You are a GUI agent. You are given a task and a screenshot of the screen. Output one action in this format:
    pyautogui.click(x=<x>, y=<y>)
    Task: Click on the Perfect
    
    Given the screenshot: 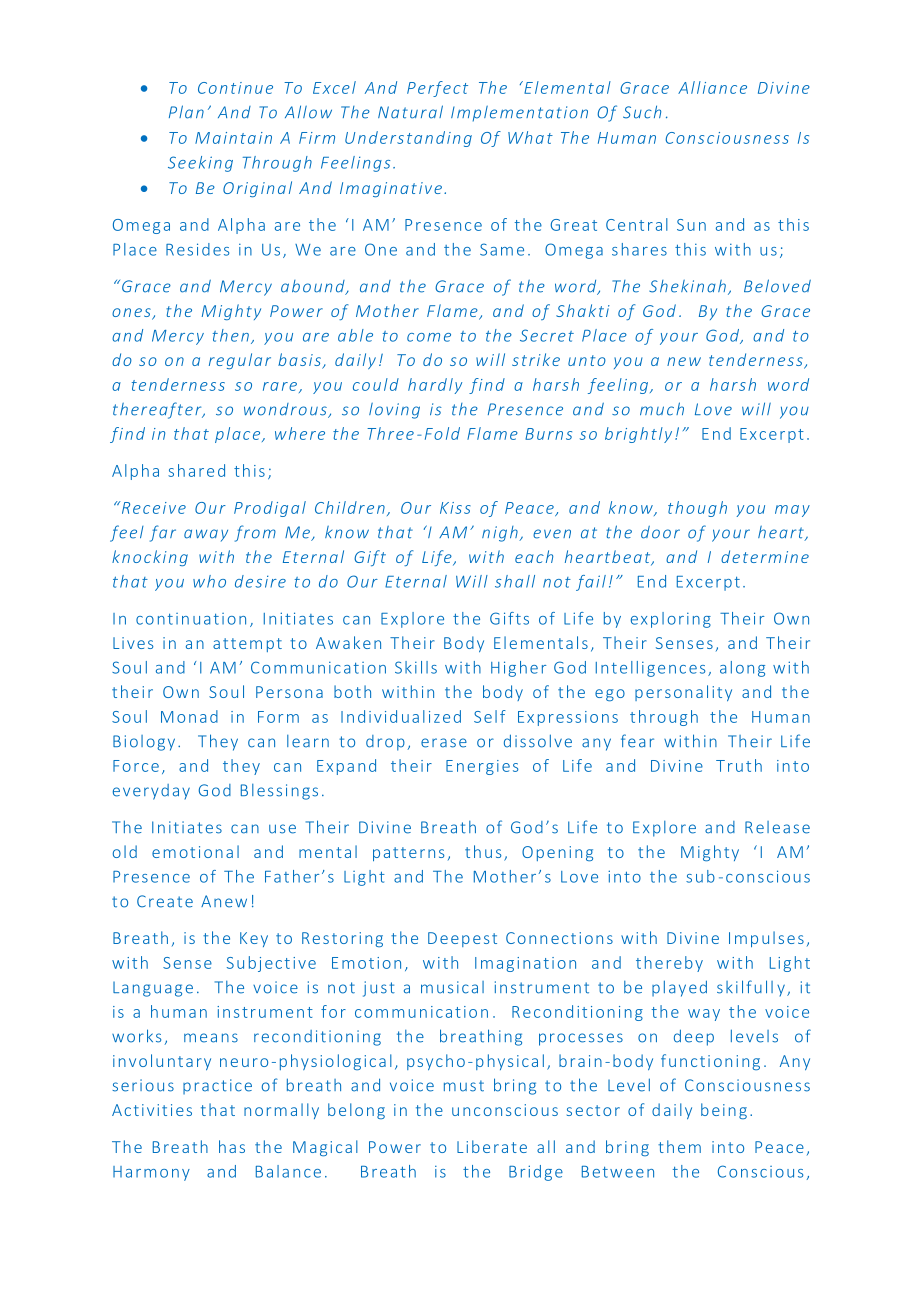 What is the action you would take?
    pyautogui.click(x=437, y=89)
